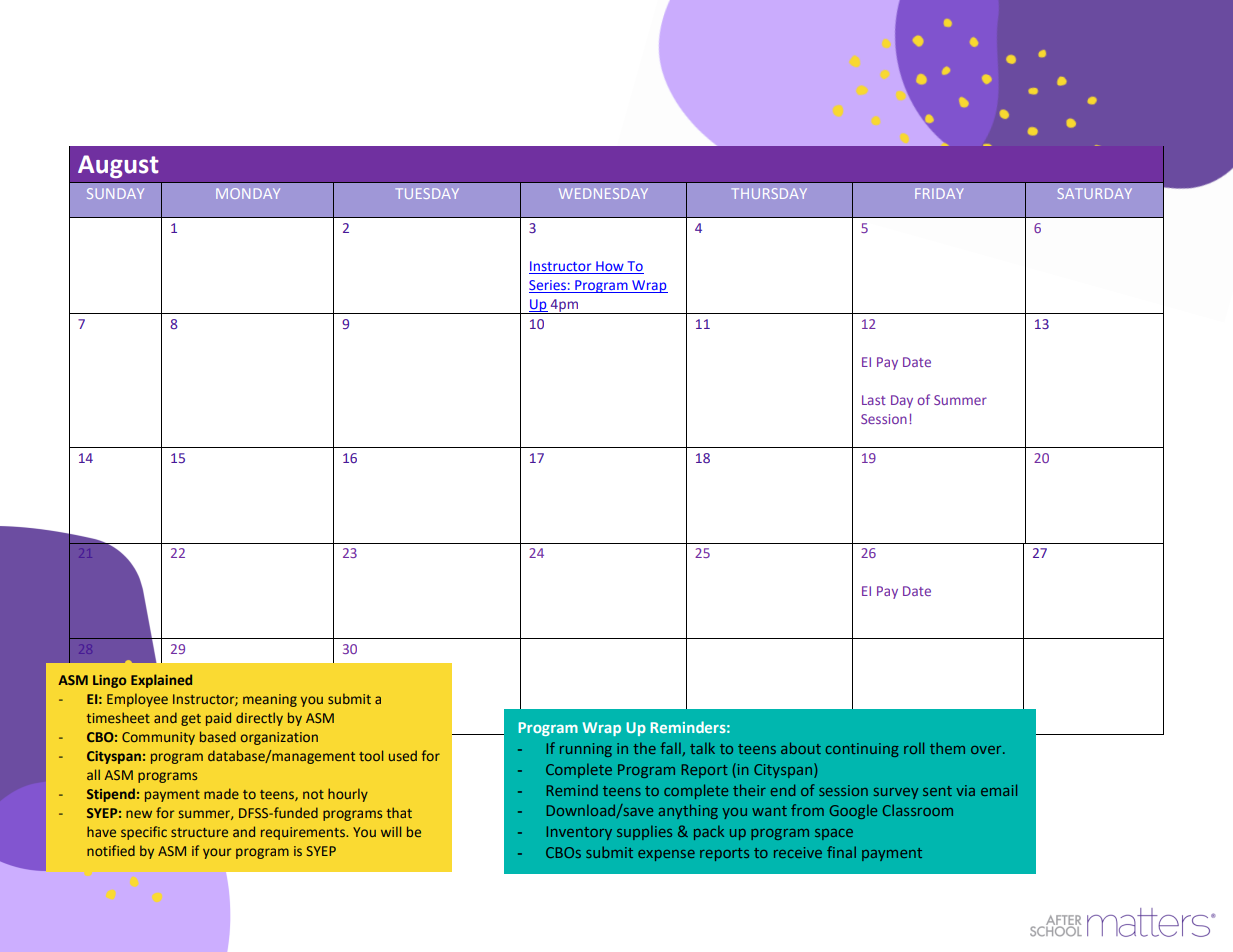 Image resolution: width=1233 pixels, height=952 pixels. I want to click on structure, so click(199, 832).
